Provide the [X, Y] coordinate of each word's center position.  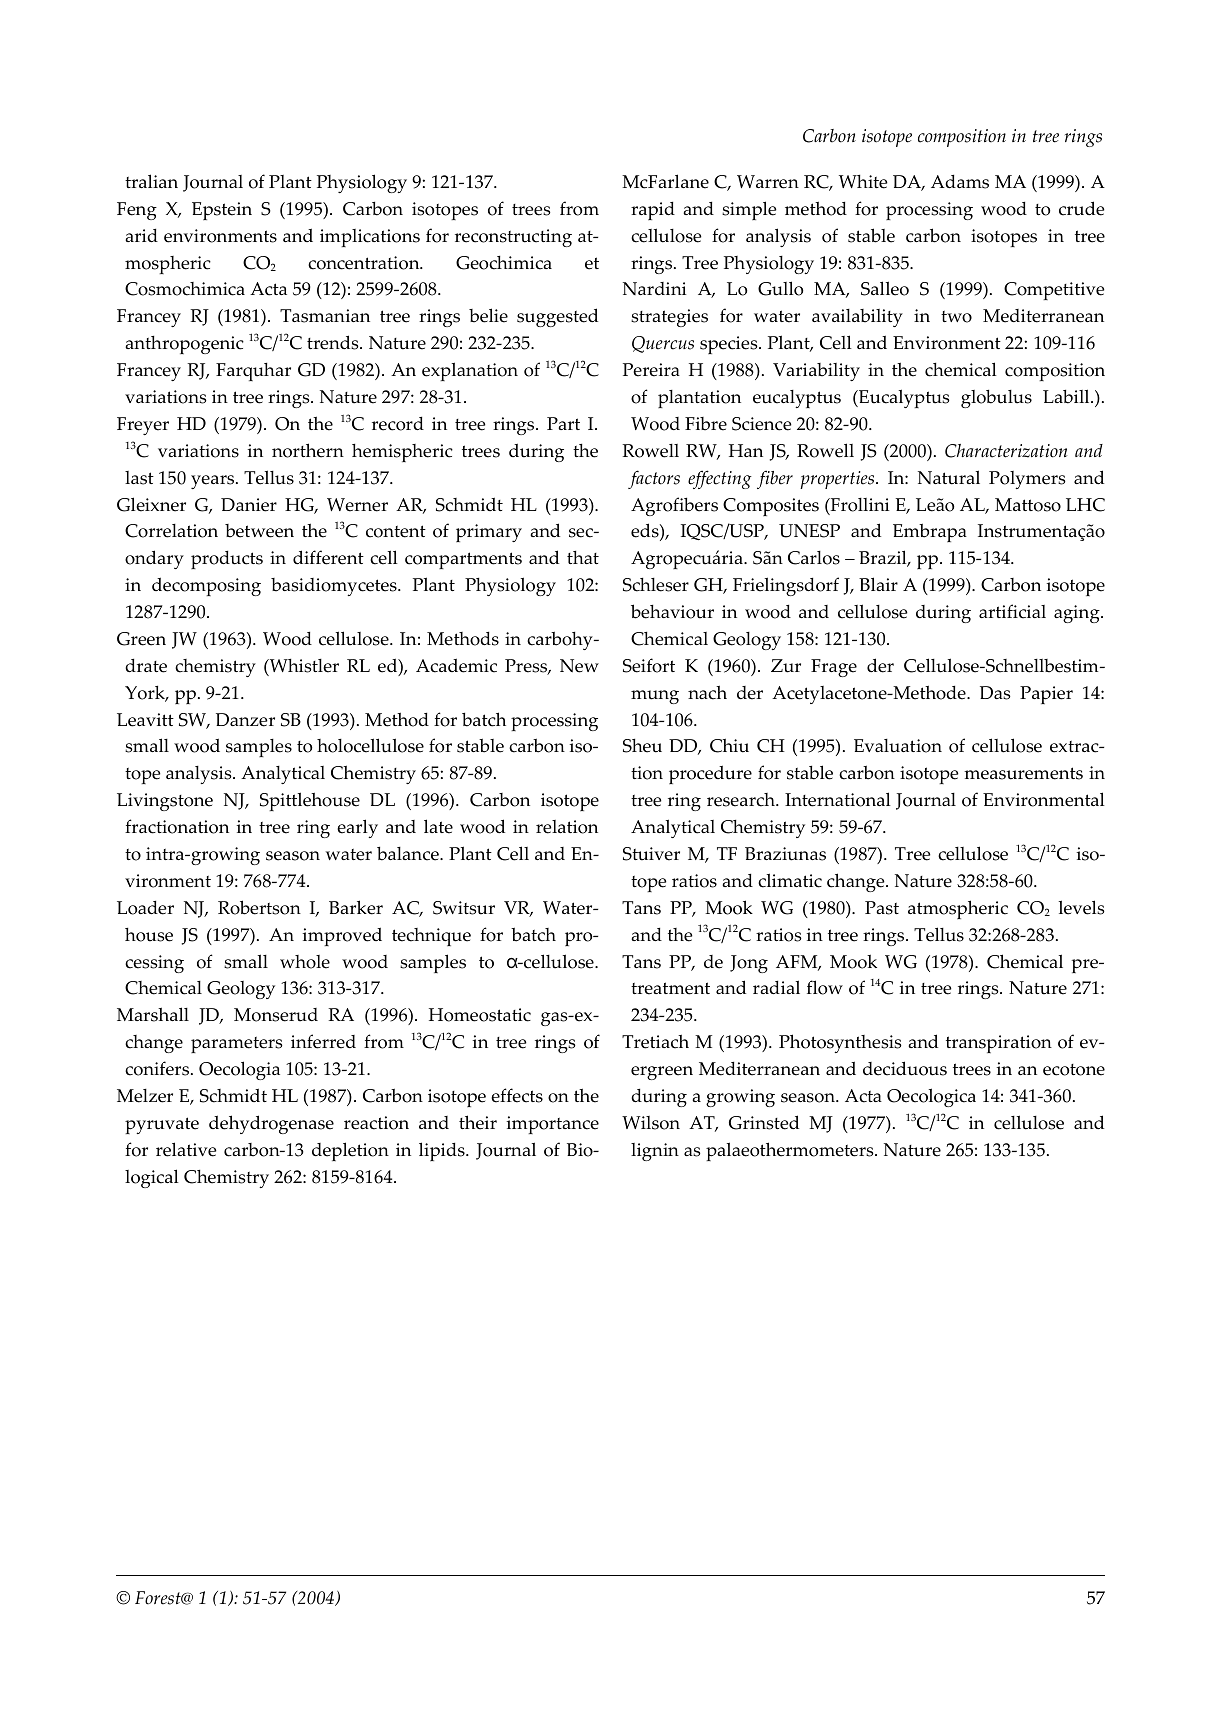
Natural [949, 477]
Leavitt [145, 720]
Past [882, 908]
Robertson [259, 907]
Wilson [651, 1123]
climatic [790, 880]
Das [995, 693]
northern [308, 450]
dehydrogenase [271, 1124]
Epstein [222, 211]
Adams [960, 182]
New [579, 666]
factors [654, 479]
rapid [653, 211]
